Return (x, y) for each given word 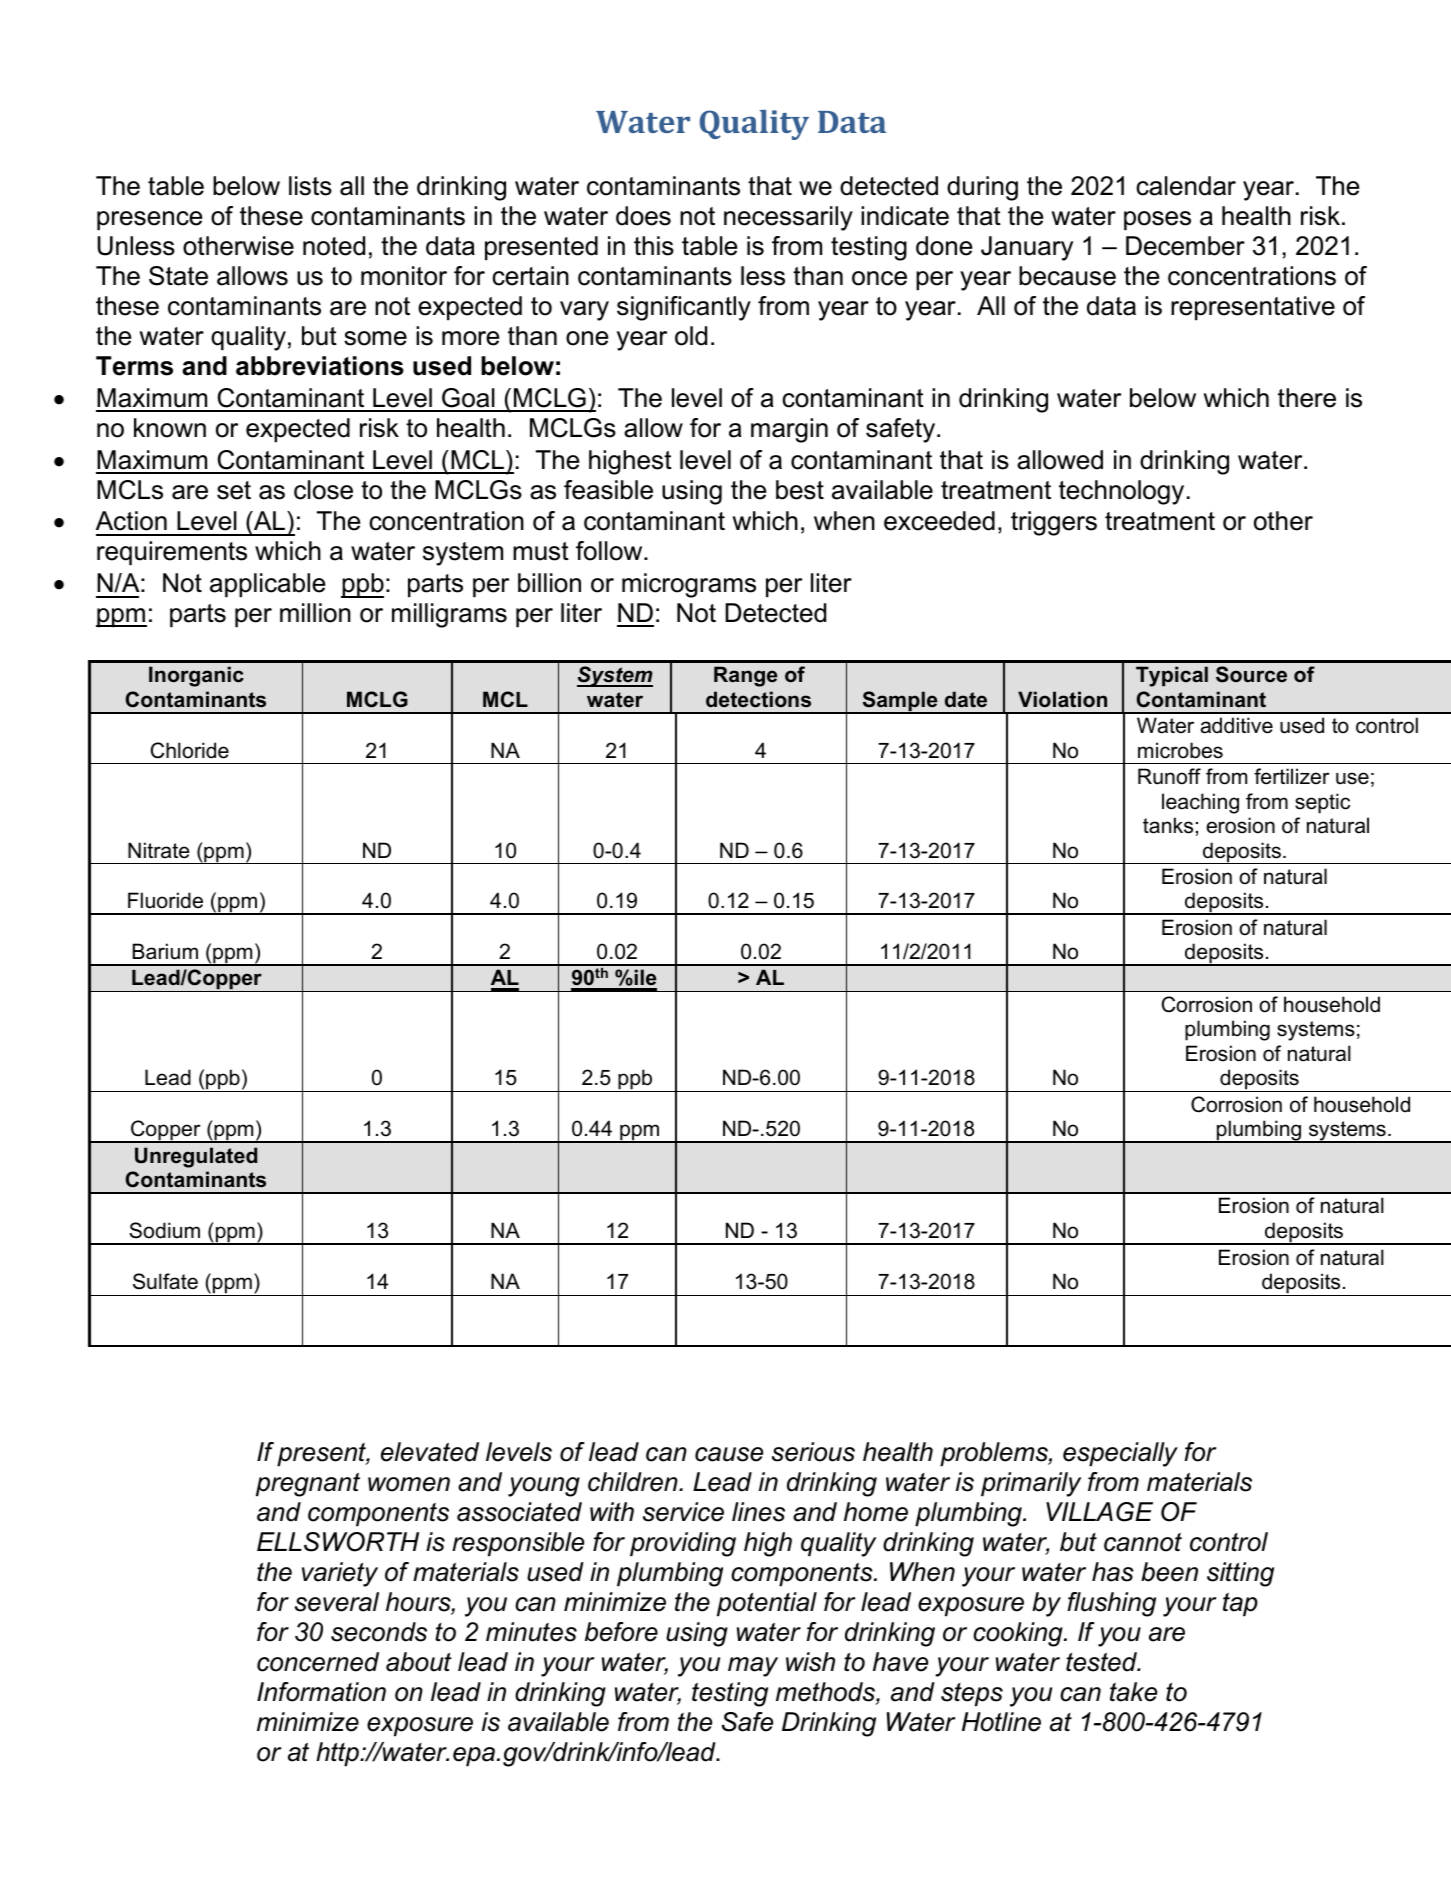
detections (758, 699)
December (1185, 246)
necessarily (788, 218)
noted (334, 246)
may (753, 1667)
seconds (379, 1632)
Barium (165, 951)
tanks (1168, 825)
